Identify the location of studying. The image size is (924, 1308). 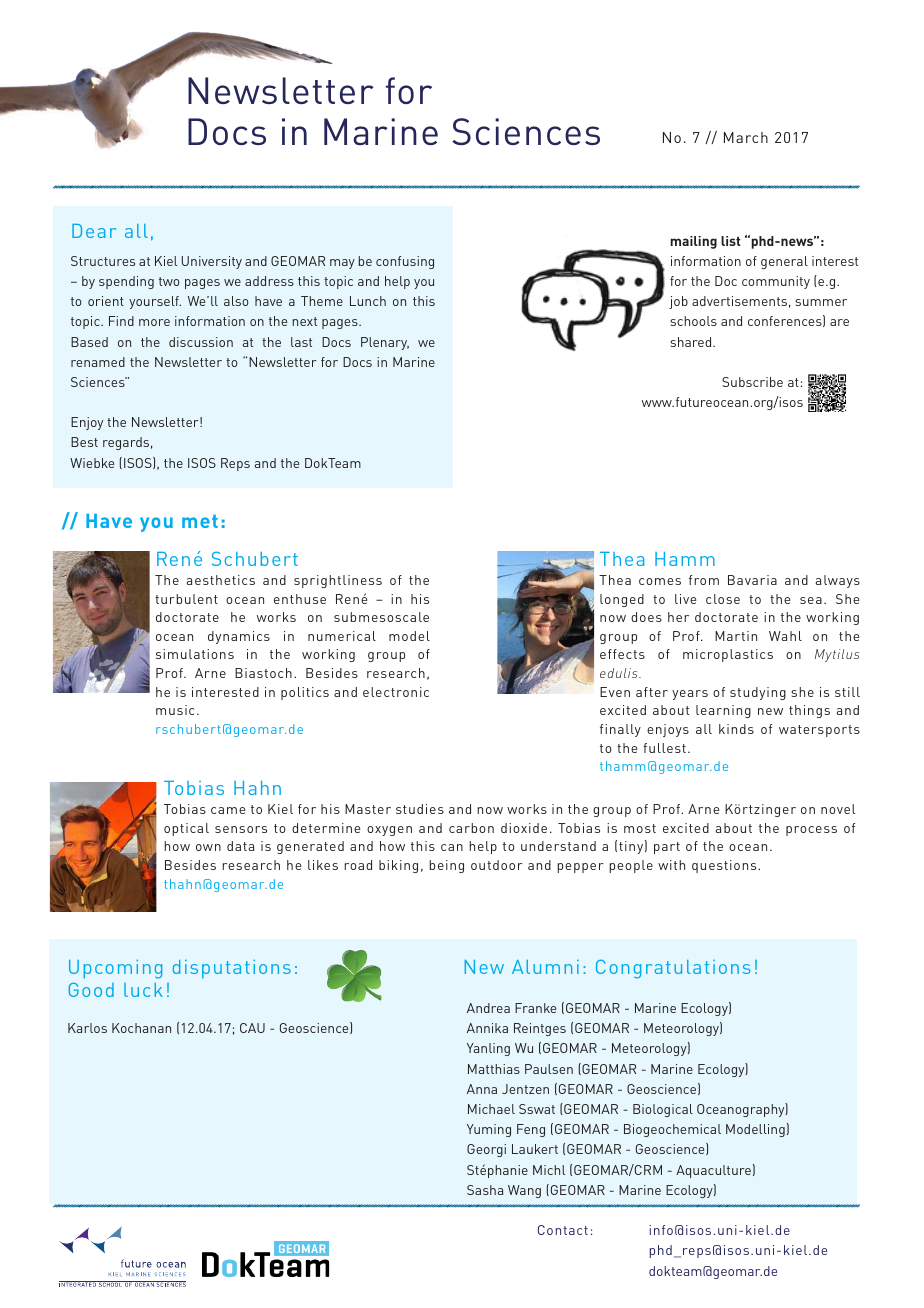
(758, 693).
